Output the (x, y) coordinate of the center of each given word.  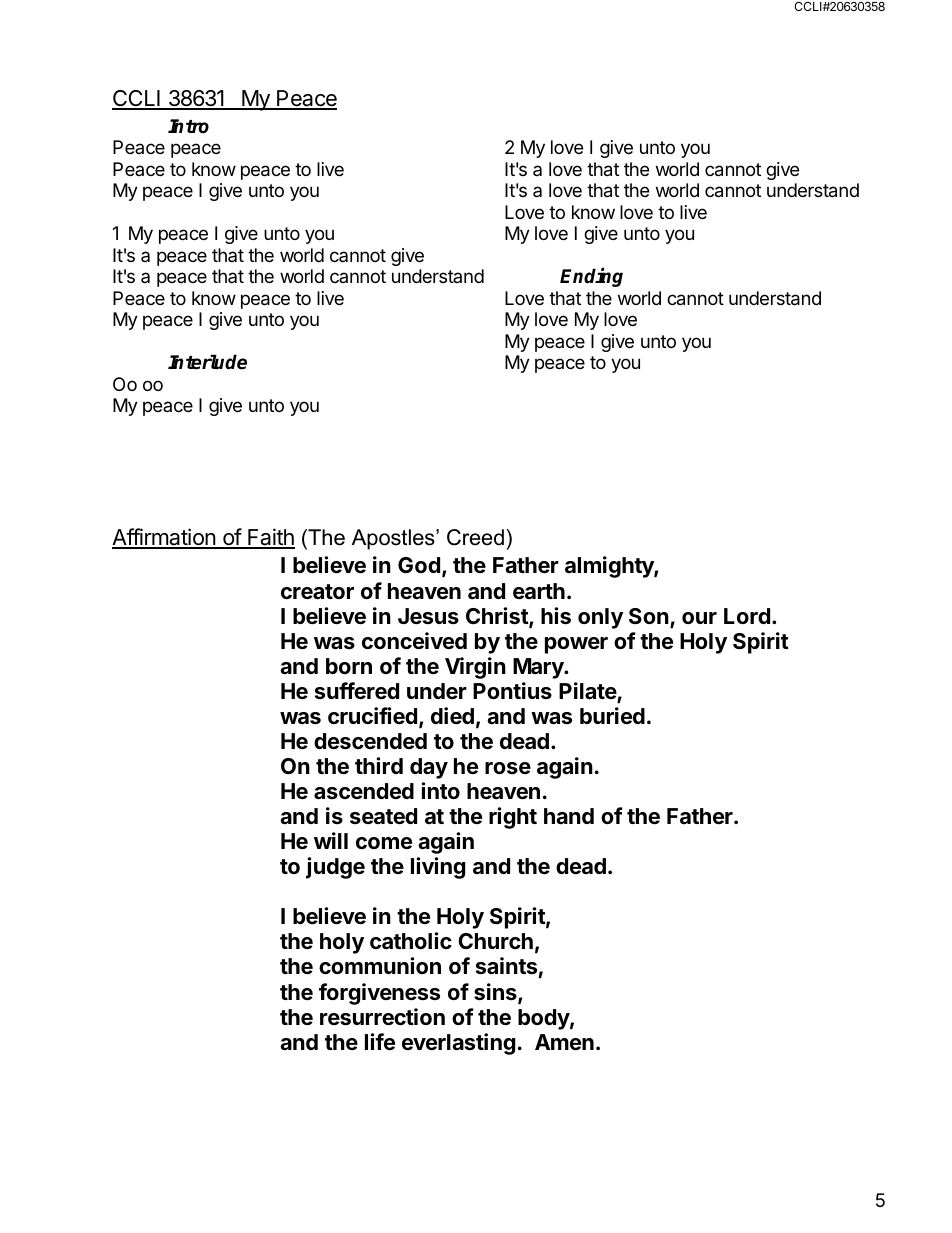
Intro (188, 126)
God (419, 565)
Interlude (207, 362)
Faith (270, 538)
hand (569, 816)
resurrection (382, 1017)
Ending (591, 277)
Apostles (394, 539)
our (699, 618)
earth (539, 591)
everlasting (458, 1044)
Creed (475, 537)
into (440, 790)
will (331, 840)
